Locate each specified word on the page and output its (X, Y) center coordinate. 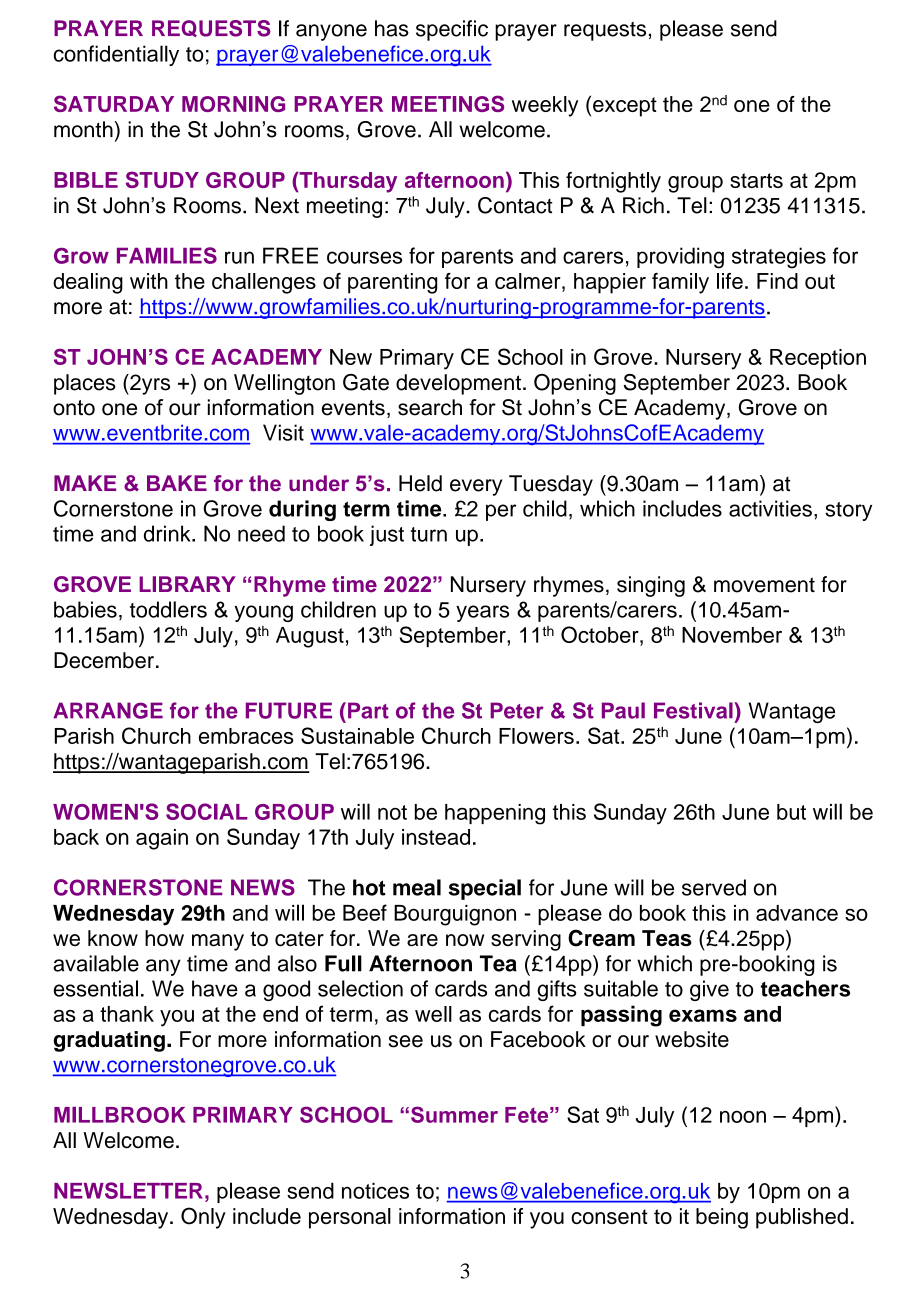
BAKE (177, 483)
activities (770, 508)
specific (452, 30)
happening (495, 814)
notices (375, 1191)
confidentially (116, 55)
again (162, 839)
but (791, 812)
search (430, 407)
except (625, 107)
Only (203, 1218)
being (722, 1218)
